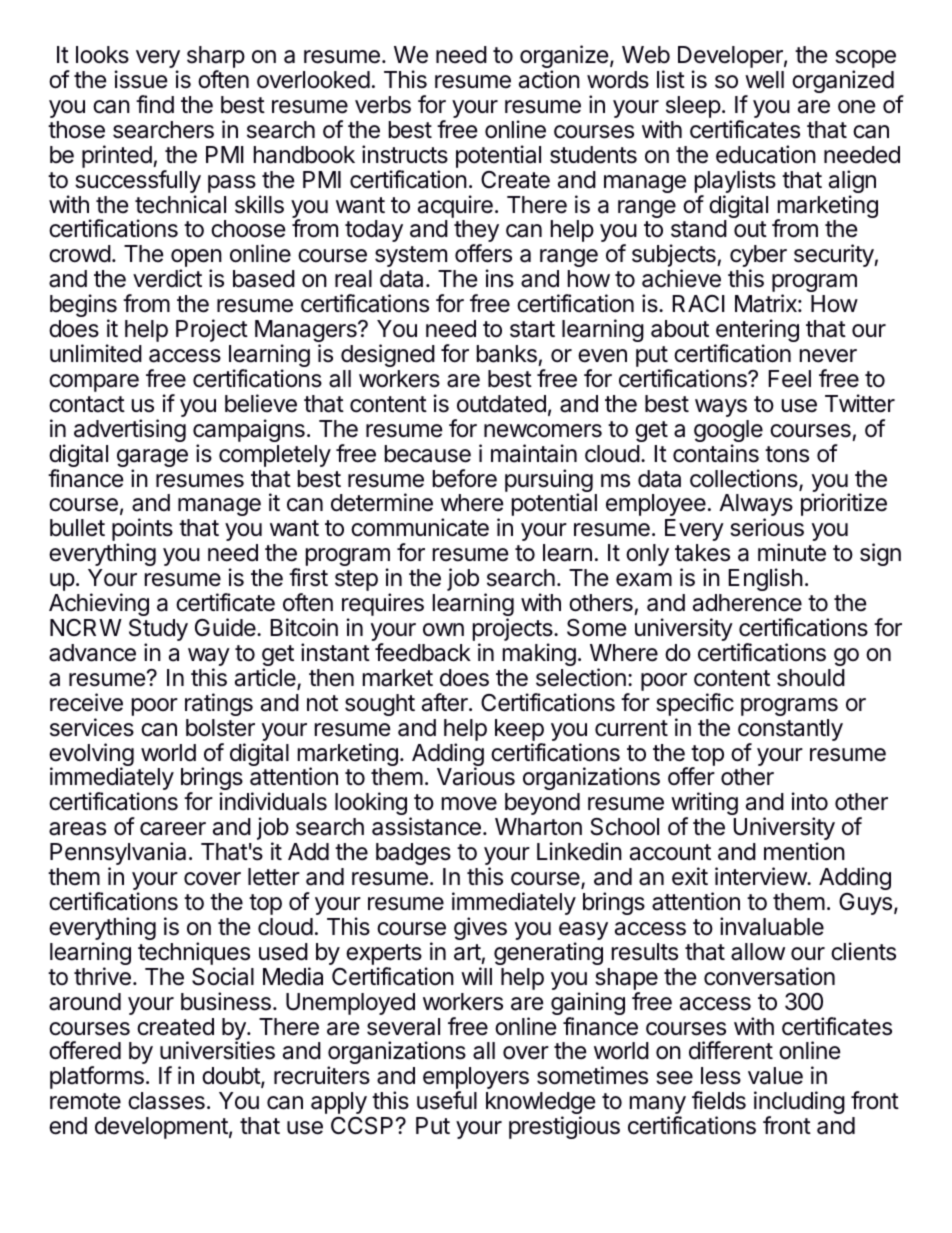 This screenshot has width=952, height=1233. Describe the element at coordinates (141, 79) in the screenshot. I see `issue` at that location.
